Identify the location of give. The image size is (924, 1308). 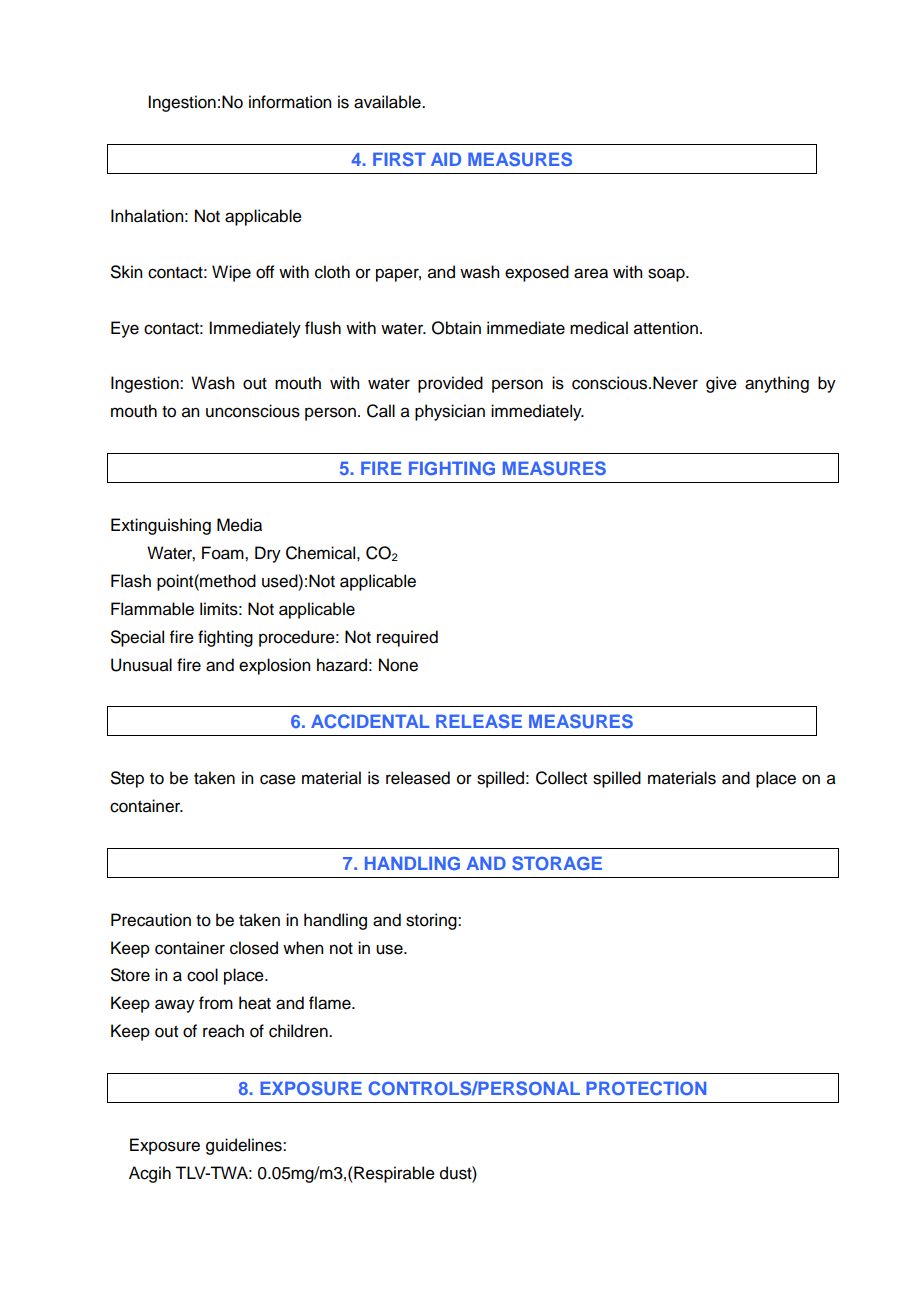
(721, 384).
